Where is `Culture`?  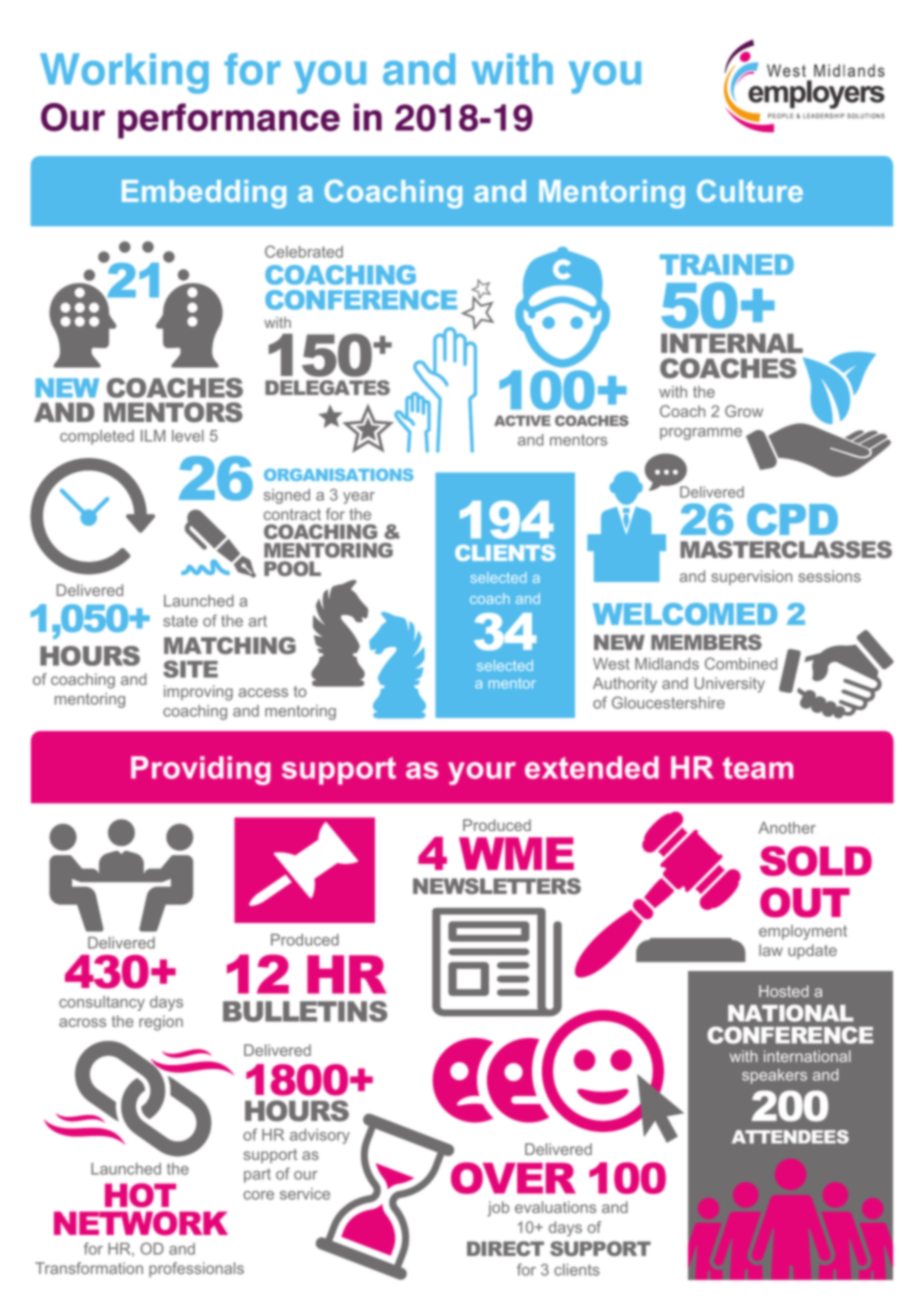
Culture is located at coordinates (750, 190).
